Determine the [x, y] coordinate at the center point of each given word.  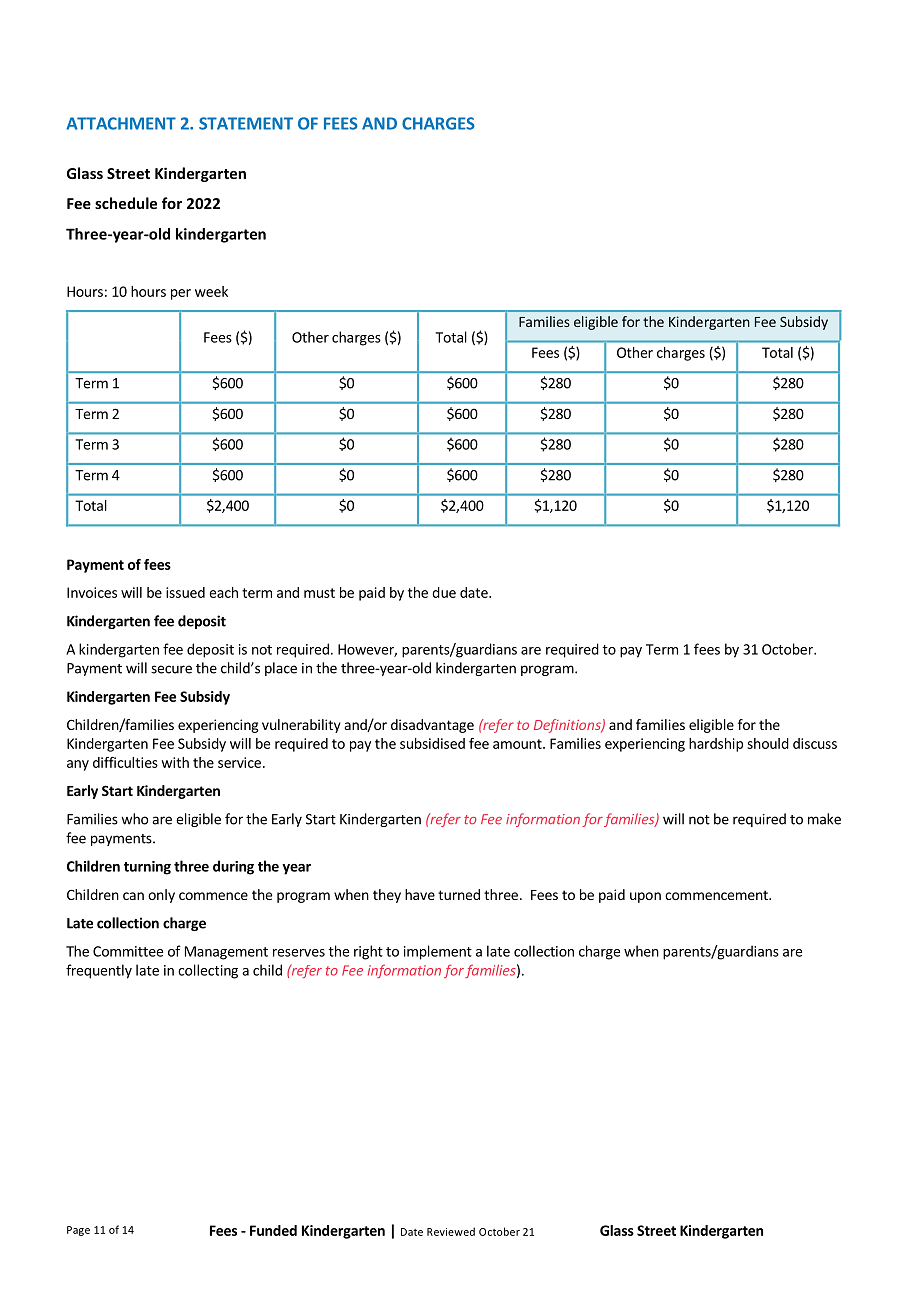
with [175, 762]
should [768, 743]
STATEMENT [246, 123]
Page [78, 1231]
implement [438, 952]
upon [645, 897]
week [211, 291]
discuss [815, 743]
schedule [126, 203]
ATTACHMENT [121, 123]
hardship [716, 745]
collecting [208, 971]
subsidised [432, 743]
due [444, 592]
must [319, 593]
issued [185, 592]
